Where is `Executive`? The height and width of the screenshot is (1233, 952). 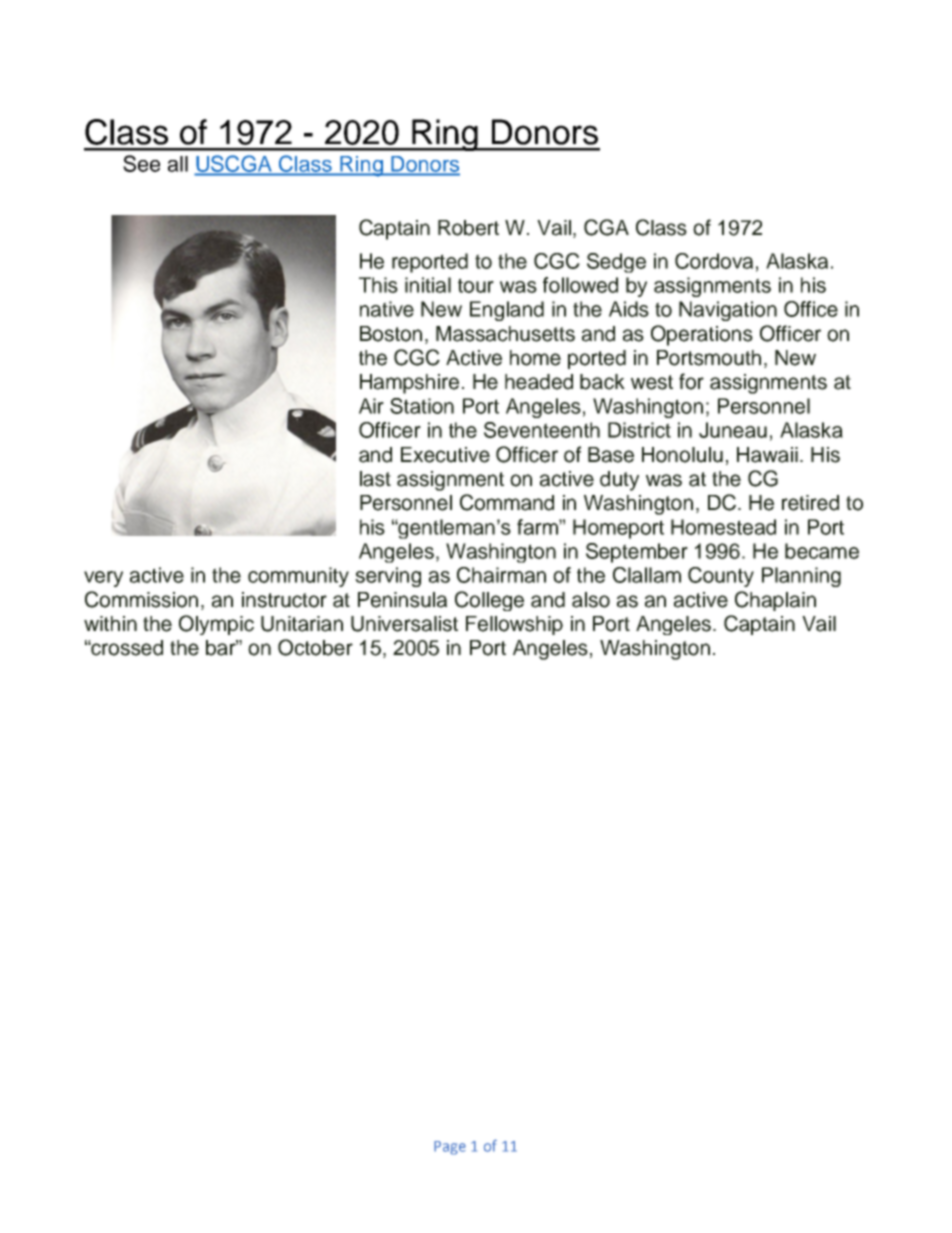 Executive is located at coordinates (445, 455).
